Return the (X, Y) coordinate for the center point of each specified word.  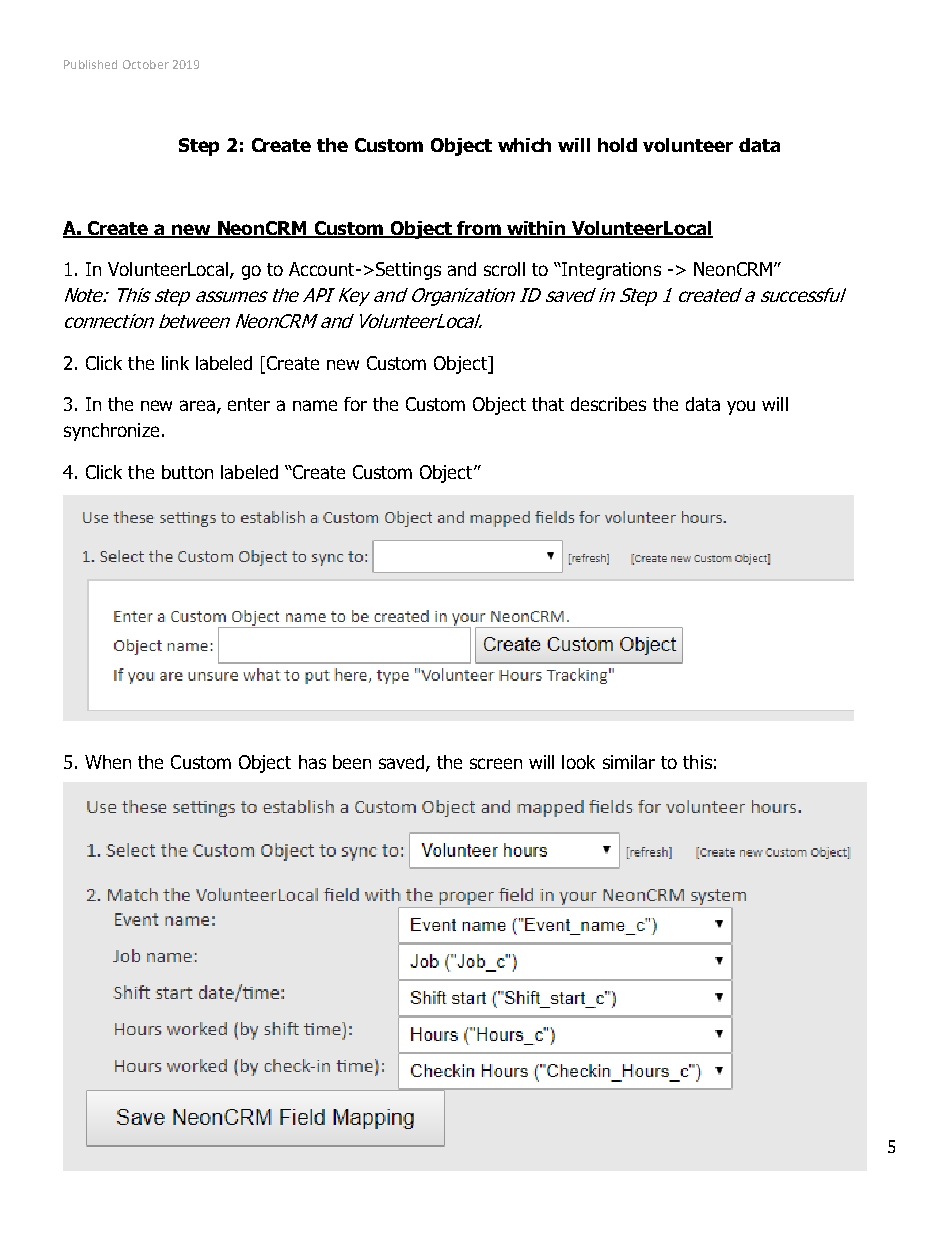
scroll (504, 269)
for (355, 404)
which (524, 145)
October (146, 64)
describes (608, 404)
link (175, 363)
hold (617, 145)
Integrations (610, 271)
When (108, 762)
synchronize (111, 432)
